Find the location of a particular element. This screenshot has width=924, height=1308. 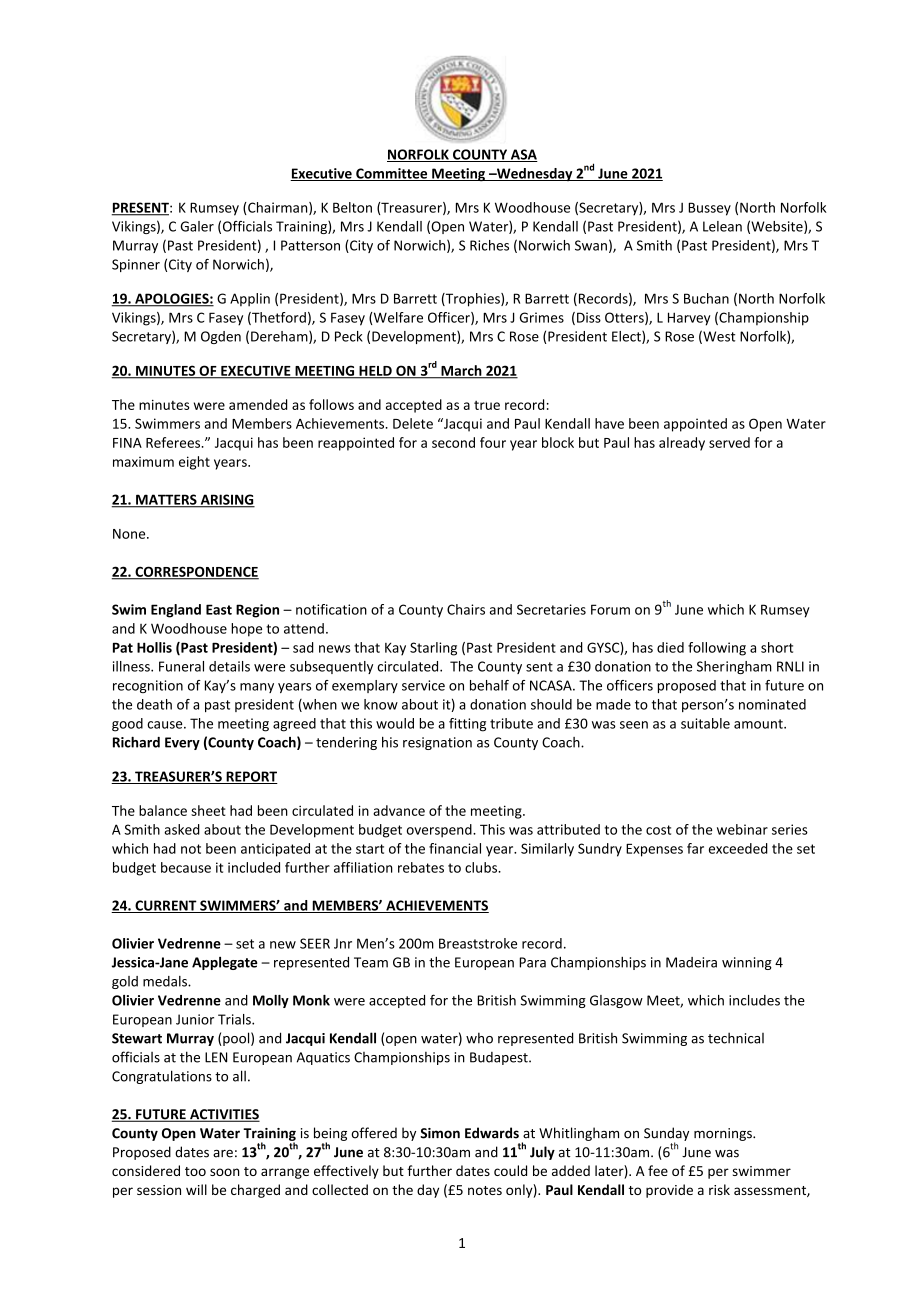

Simon is located at coordinates (440, 1133).
